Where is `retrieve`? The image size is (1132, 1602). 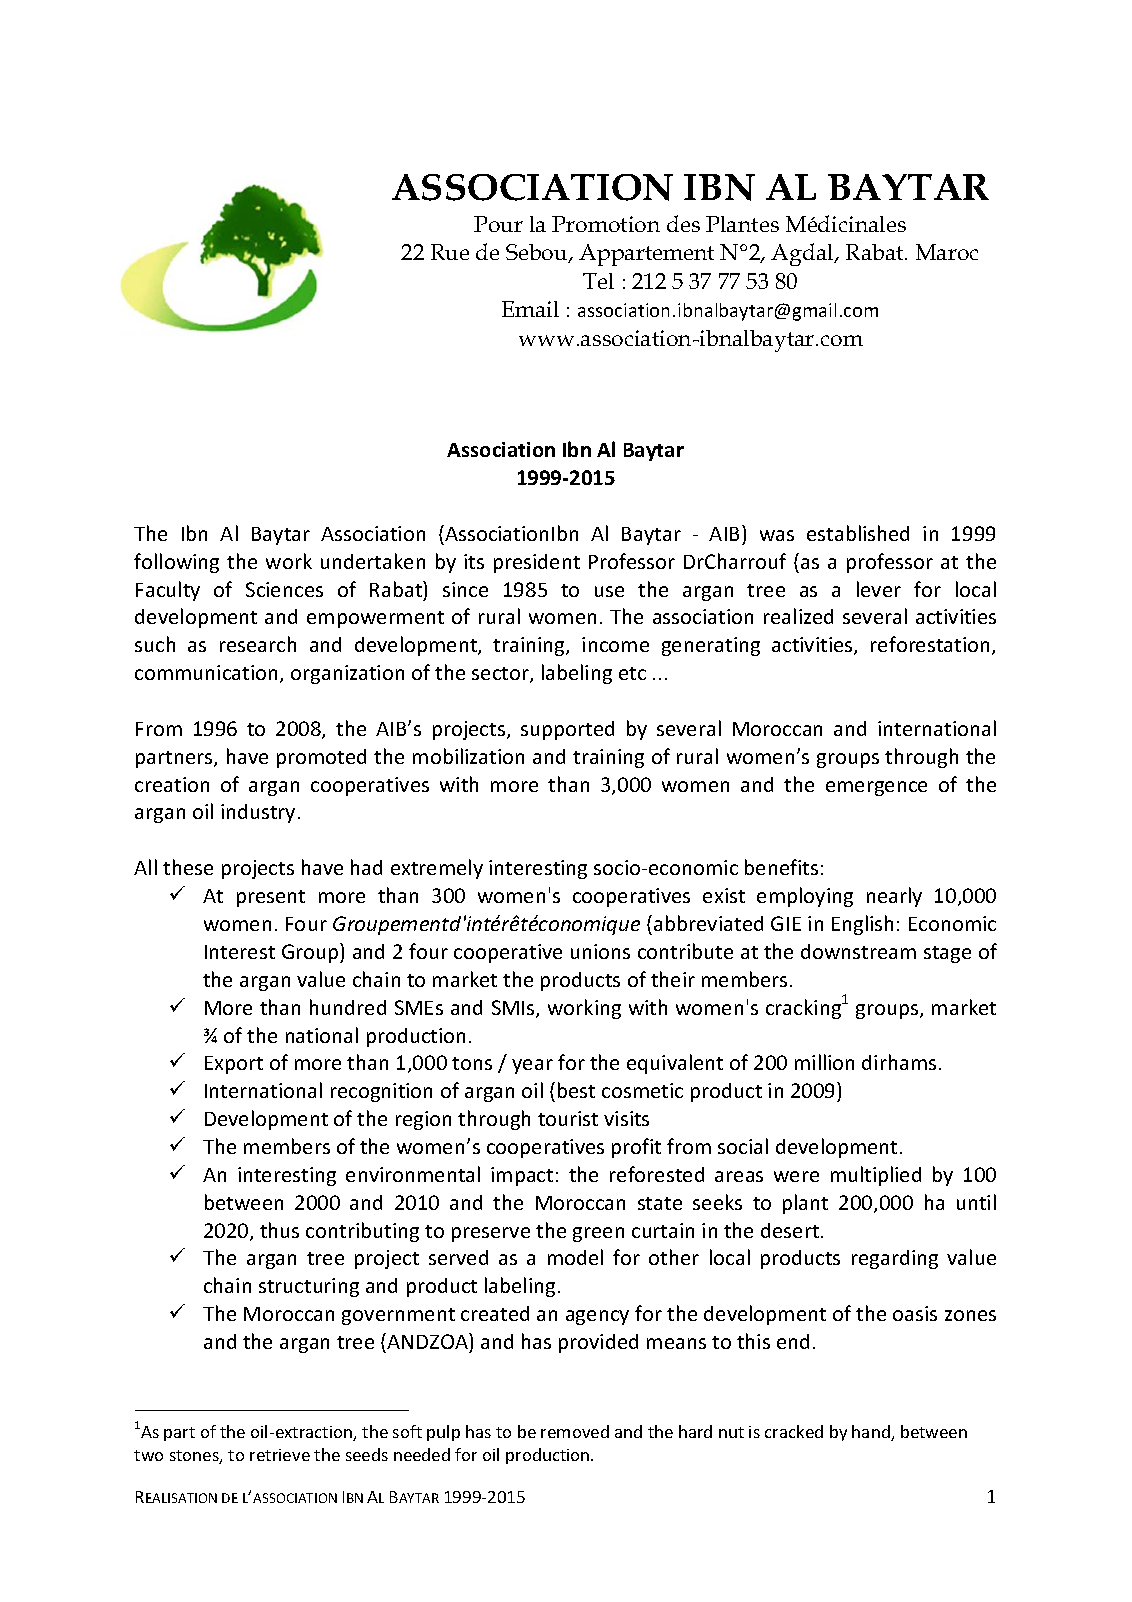 retrieve is located at coordinates (280, 1455).
